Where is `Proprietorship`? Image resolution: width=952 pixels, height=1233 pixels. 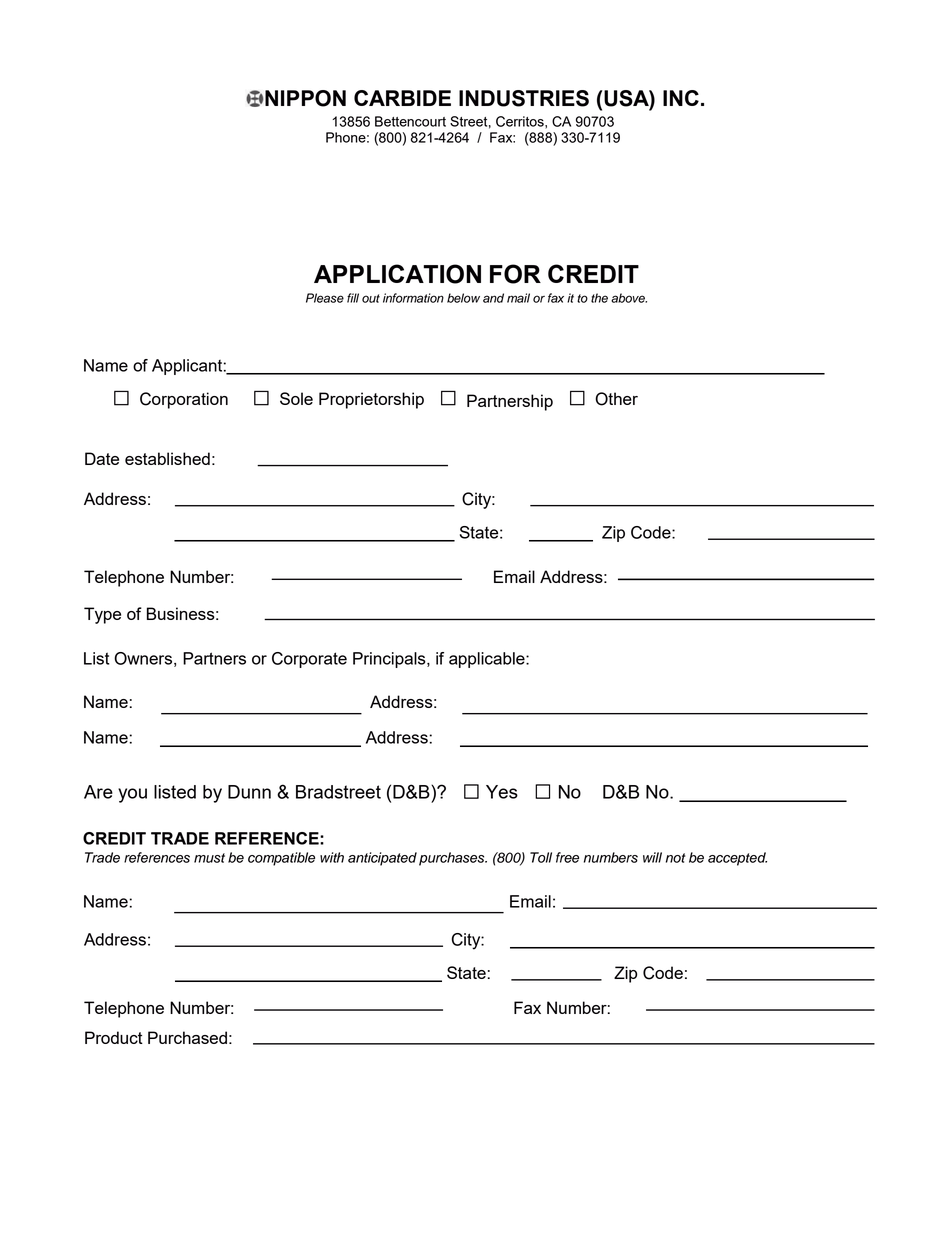
Proprietorship is located at coordinates (371, 400).
